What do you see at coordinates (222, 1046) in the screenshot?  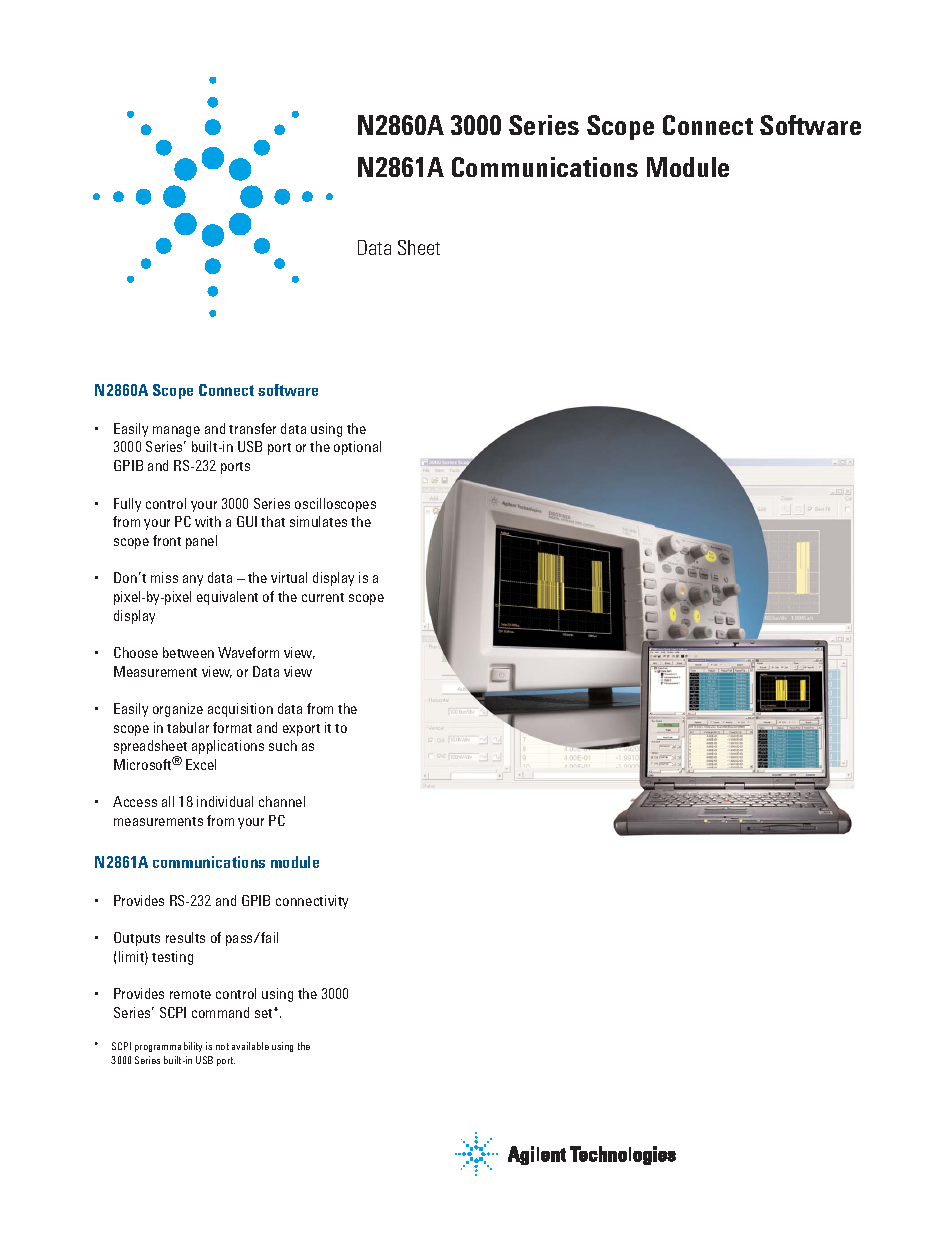 I see `not` at bounding box center [222, 1046].
